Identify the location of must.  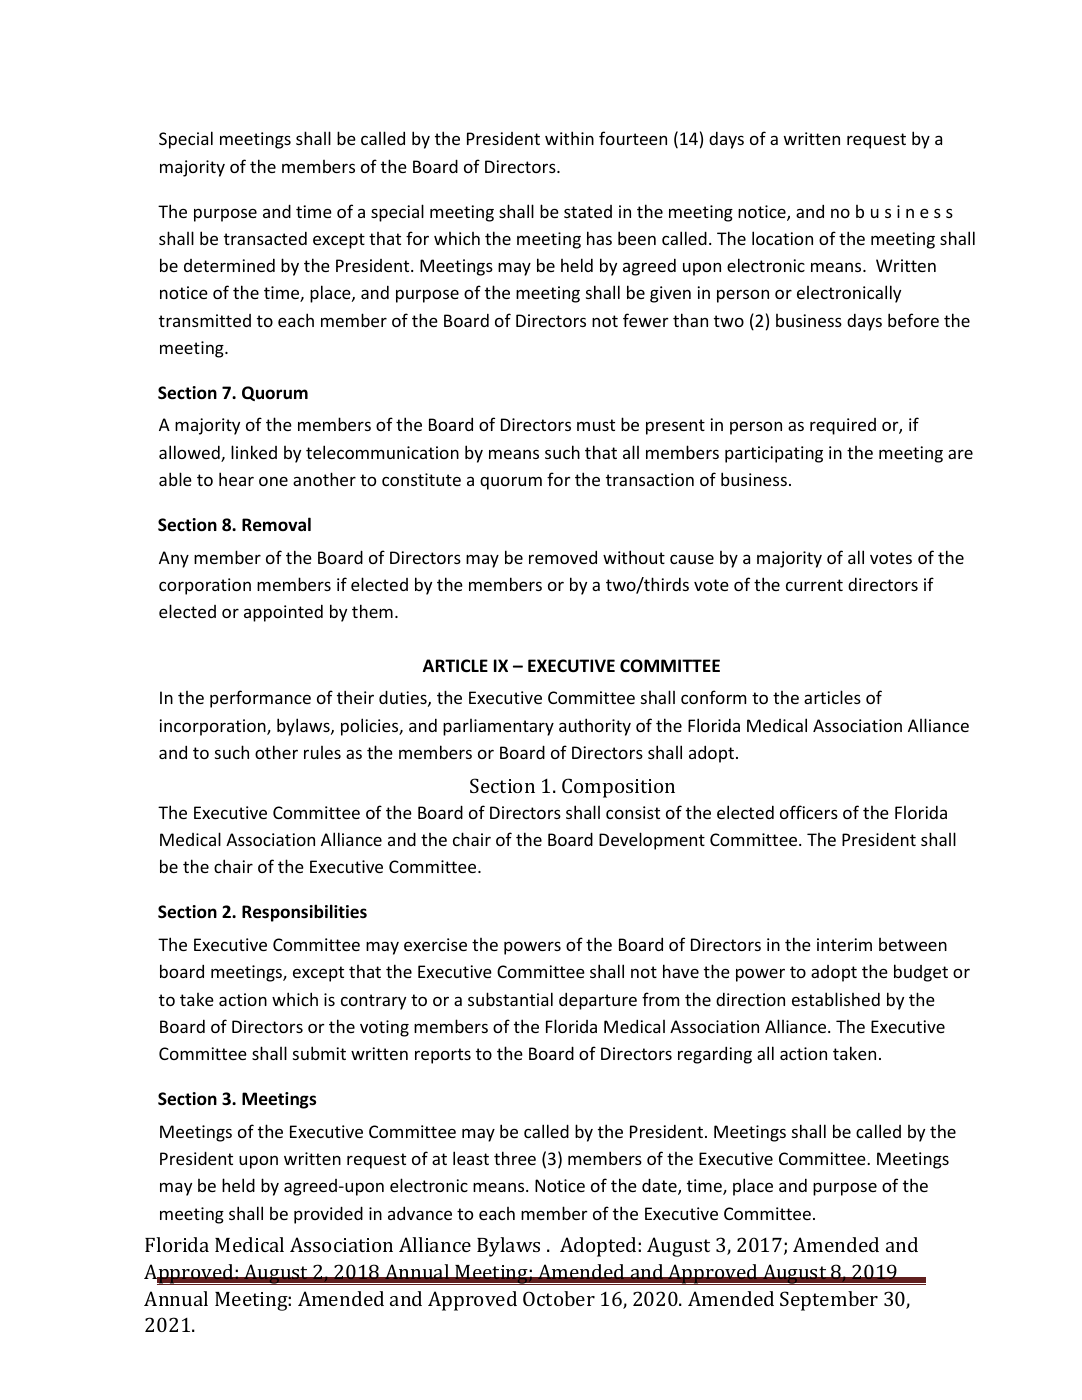
(596, 425).
